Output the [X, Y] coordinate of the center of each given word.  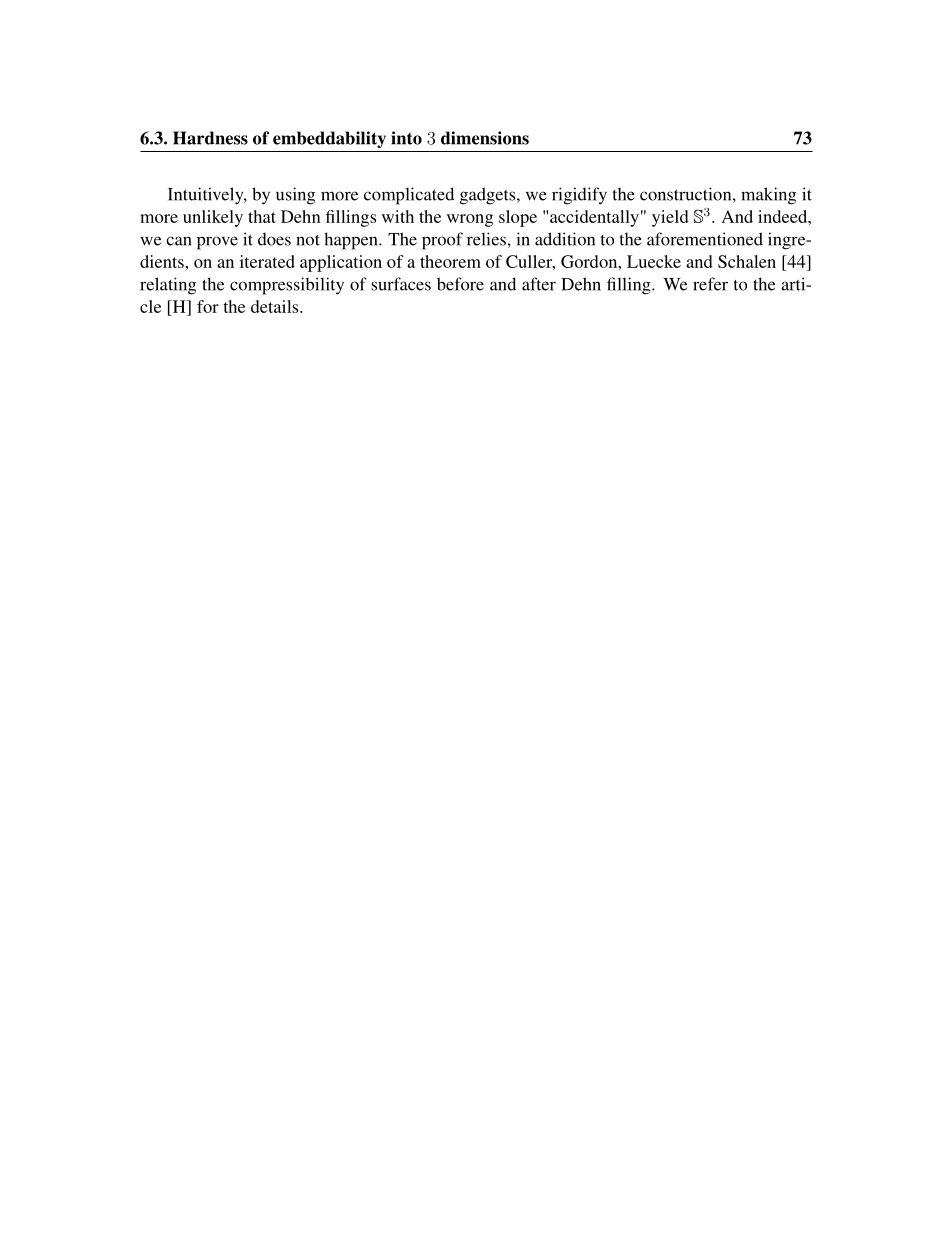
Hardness [210, 138]
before [460, 284]
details [276, 306]
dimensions [485, 138]
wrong [470, 220]
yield [670, 218]
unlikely [213, 218]
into [406, 138]
